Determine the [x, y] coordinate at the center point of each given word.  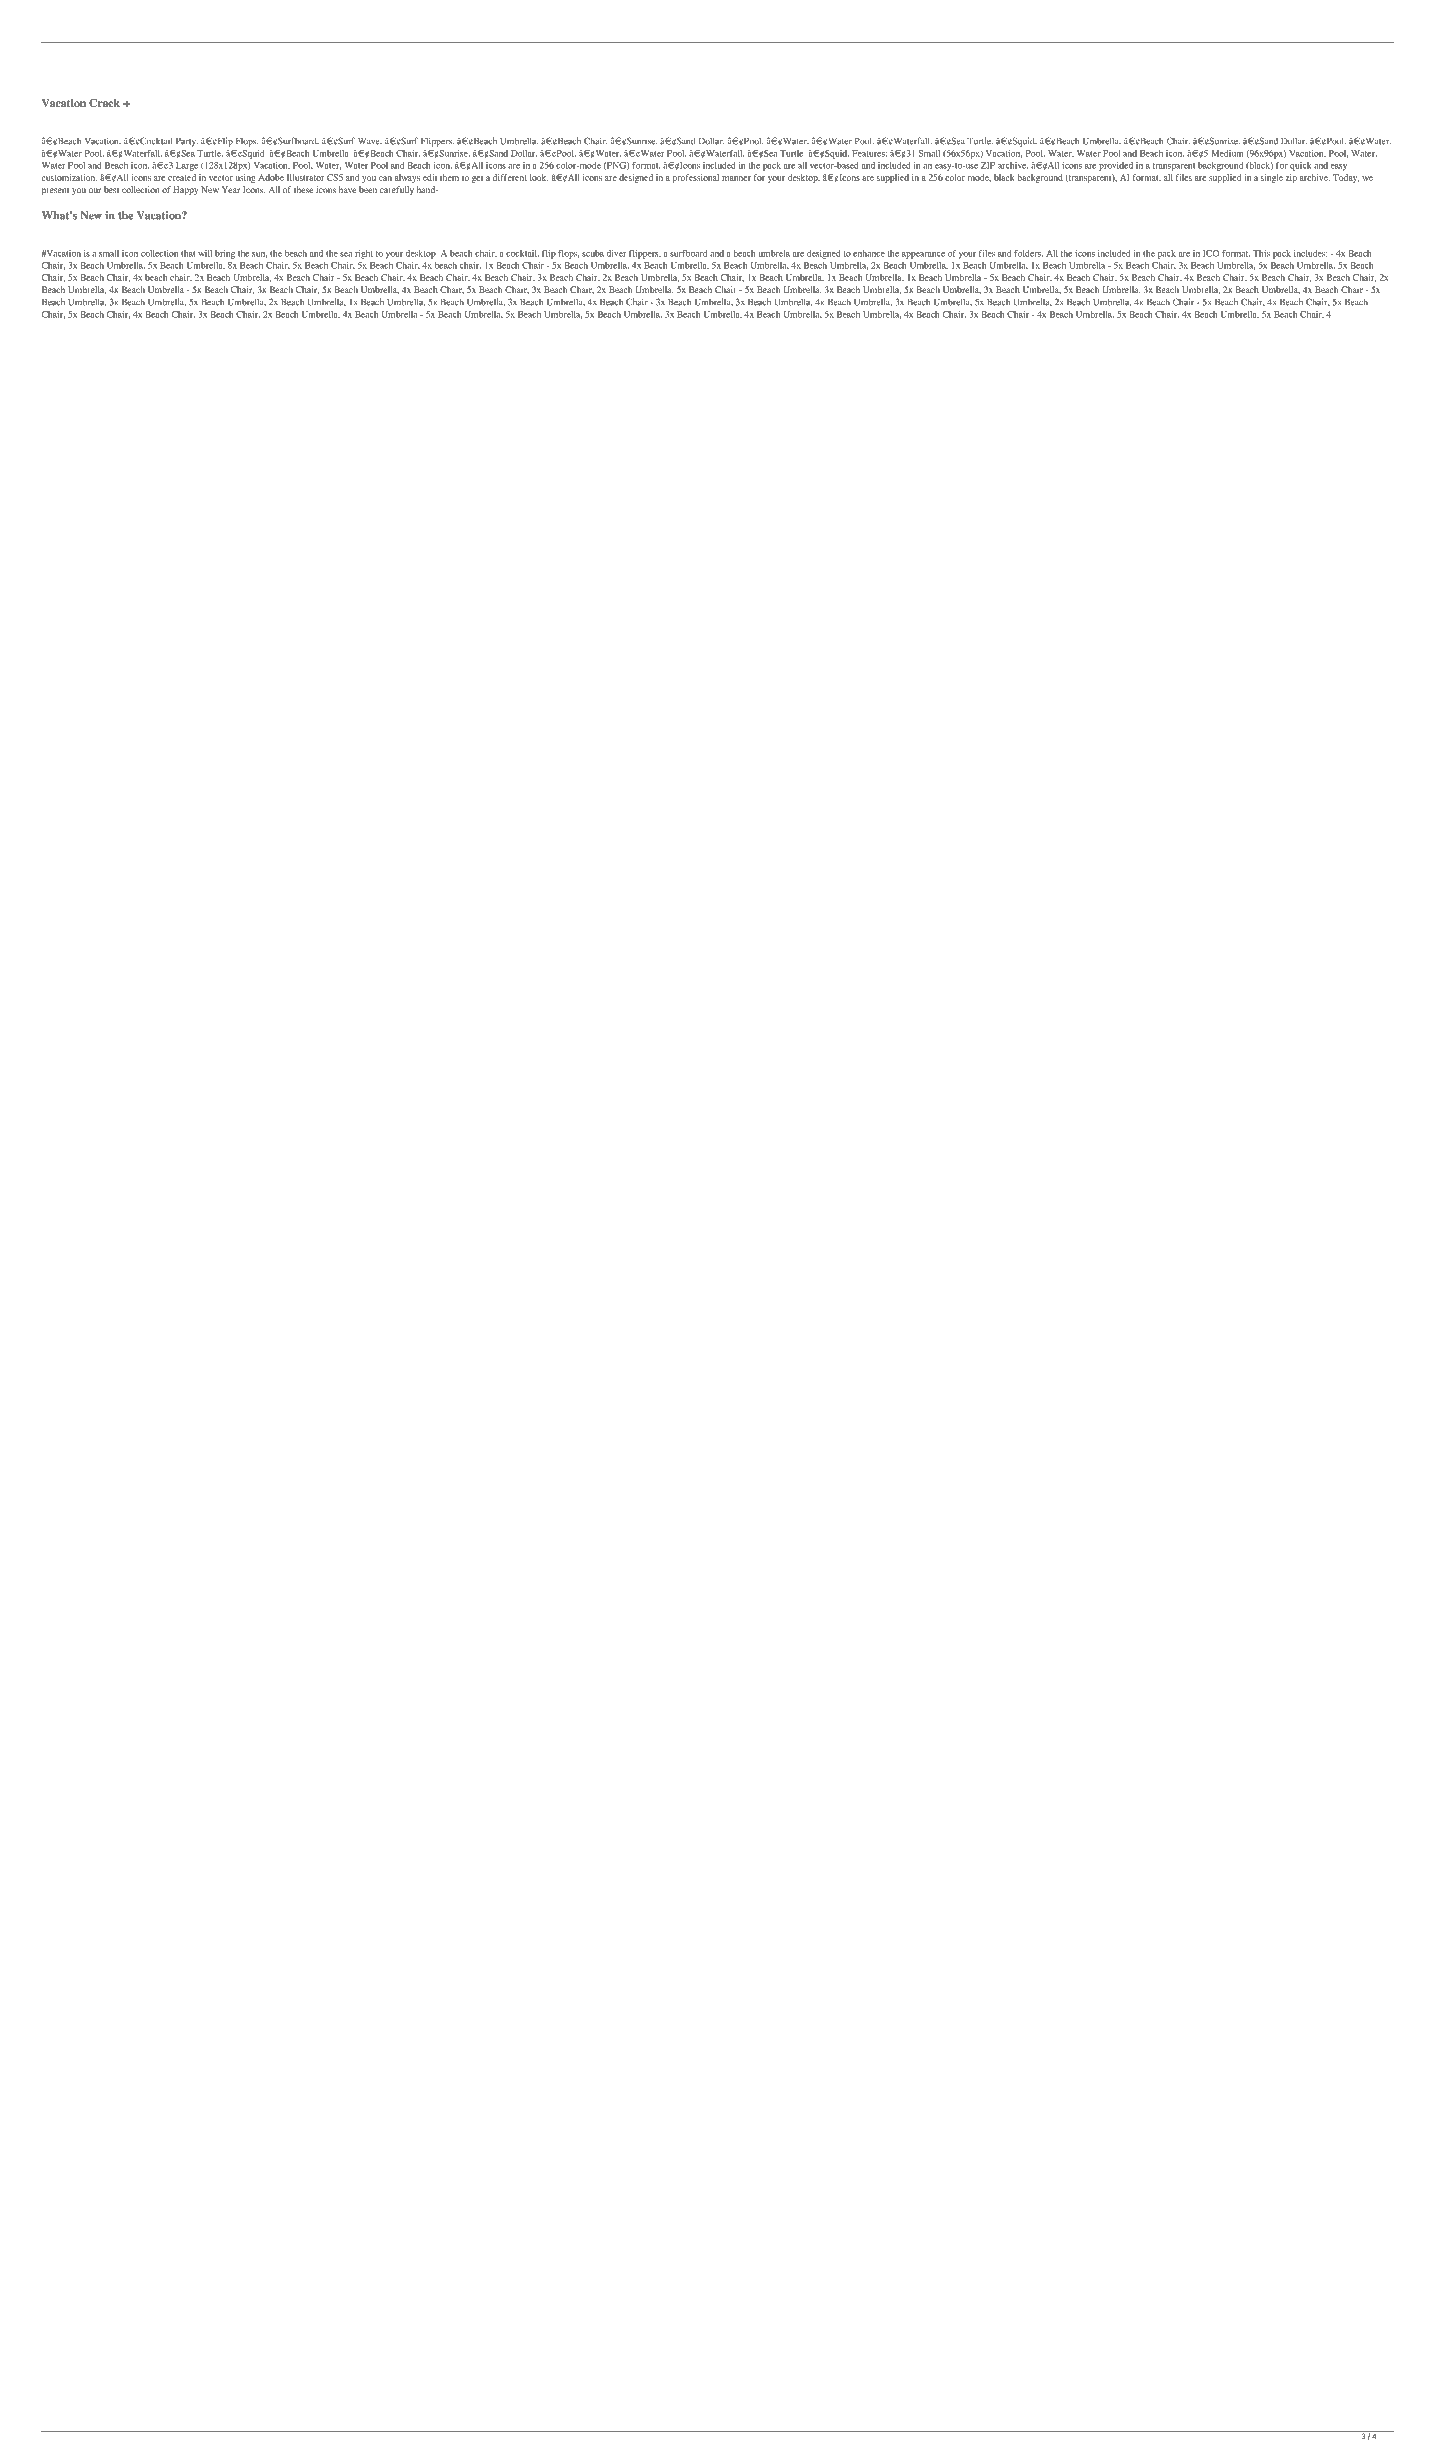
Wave [370, 141]
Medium [1227, 153]
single [1272, 178]
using [245, 178]
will [205, 253]
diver [616, 253]
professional [696, 178]
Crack [104, 103]
